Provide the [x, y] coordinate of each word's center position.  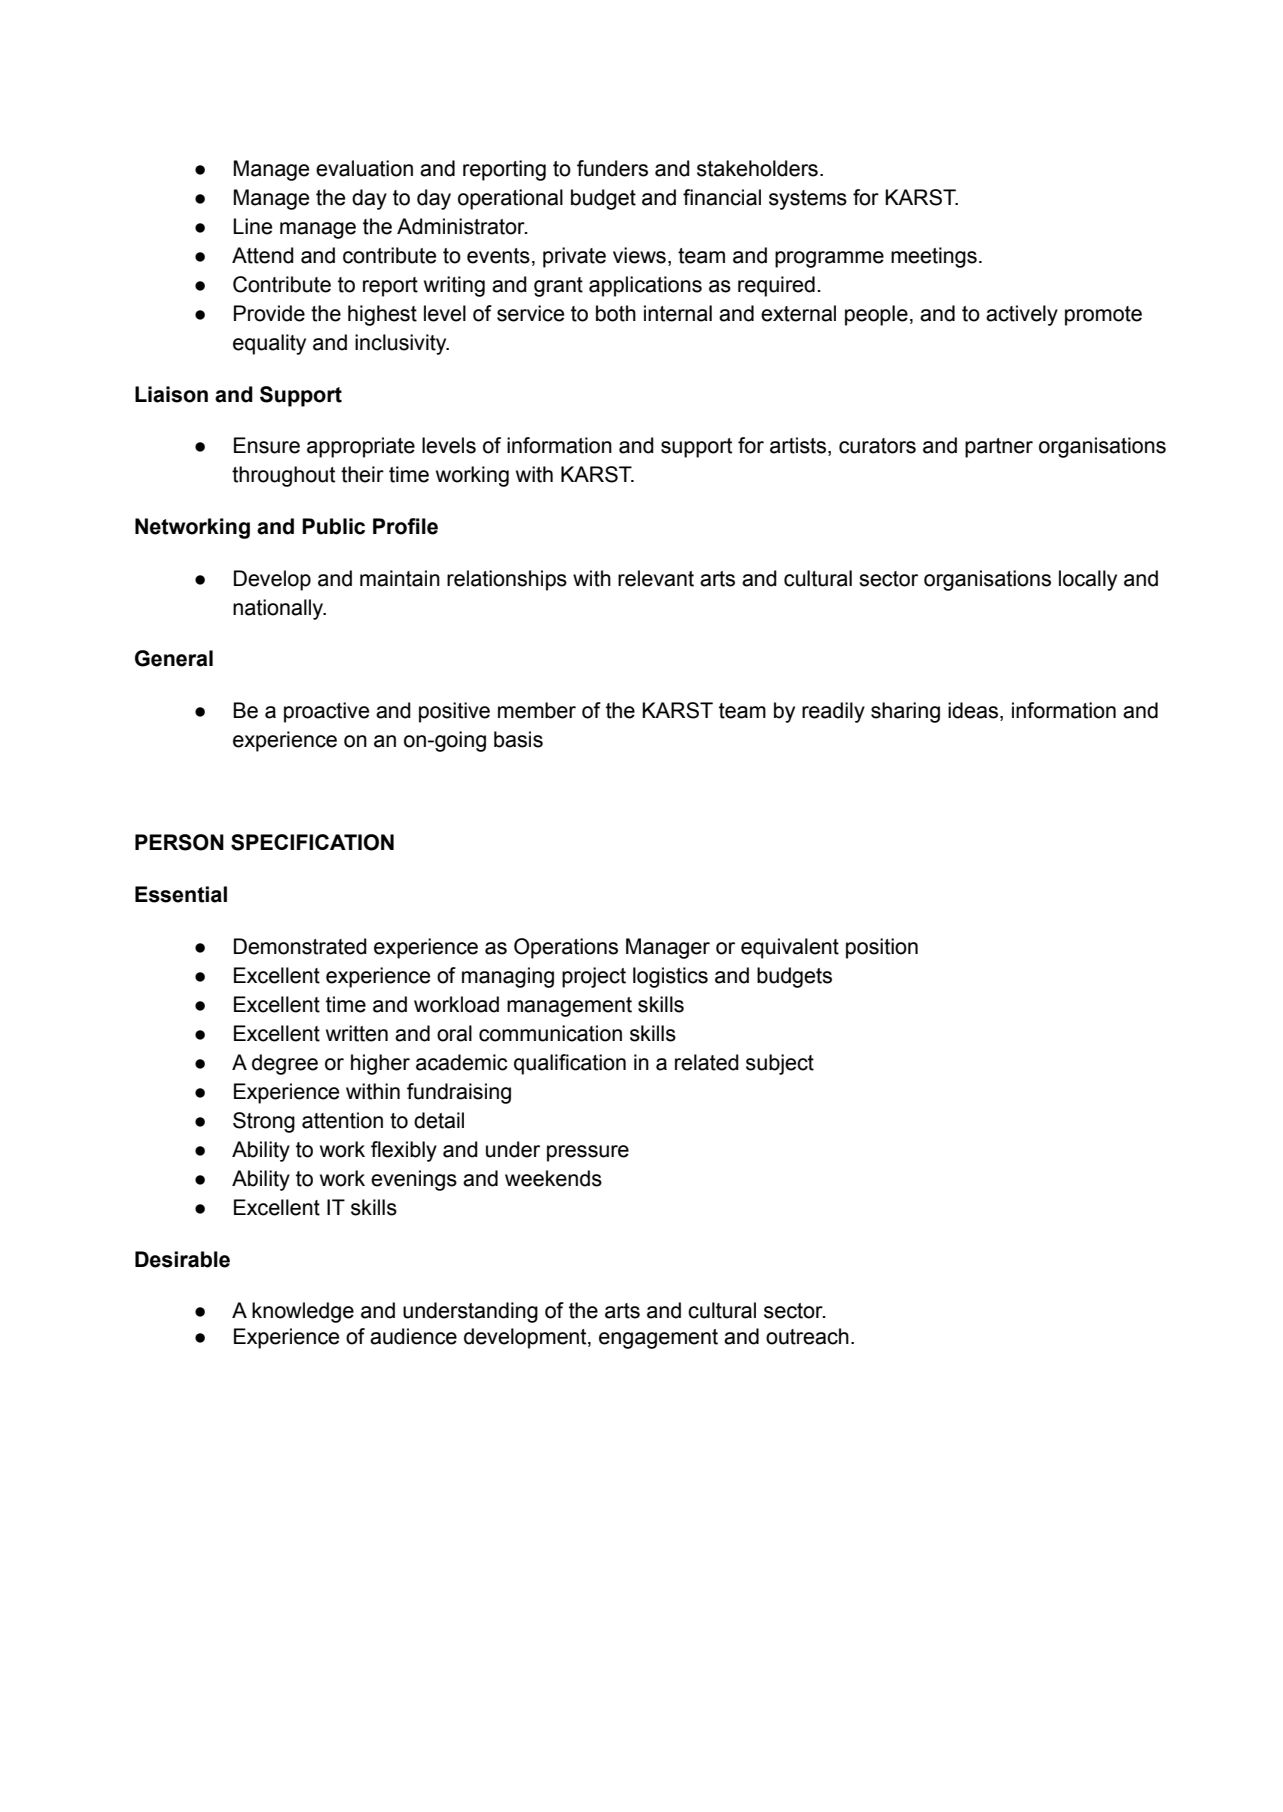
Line [252, 226]
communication [550, 1033]
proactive [326, 712]
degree [285, 1064]
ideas [973, 710]
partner [999, 448]
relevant [656, 578]
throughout [283, 476]
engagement [658, 1339]
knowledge [303, 1312]
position [882, 948]
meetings [934, 257]
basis [518, 739]
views [639, 255]
